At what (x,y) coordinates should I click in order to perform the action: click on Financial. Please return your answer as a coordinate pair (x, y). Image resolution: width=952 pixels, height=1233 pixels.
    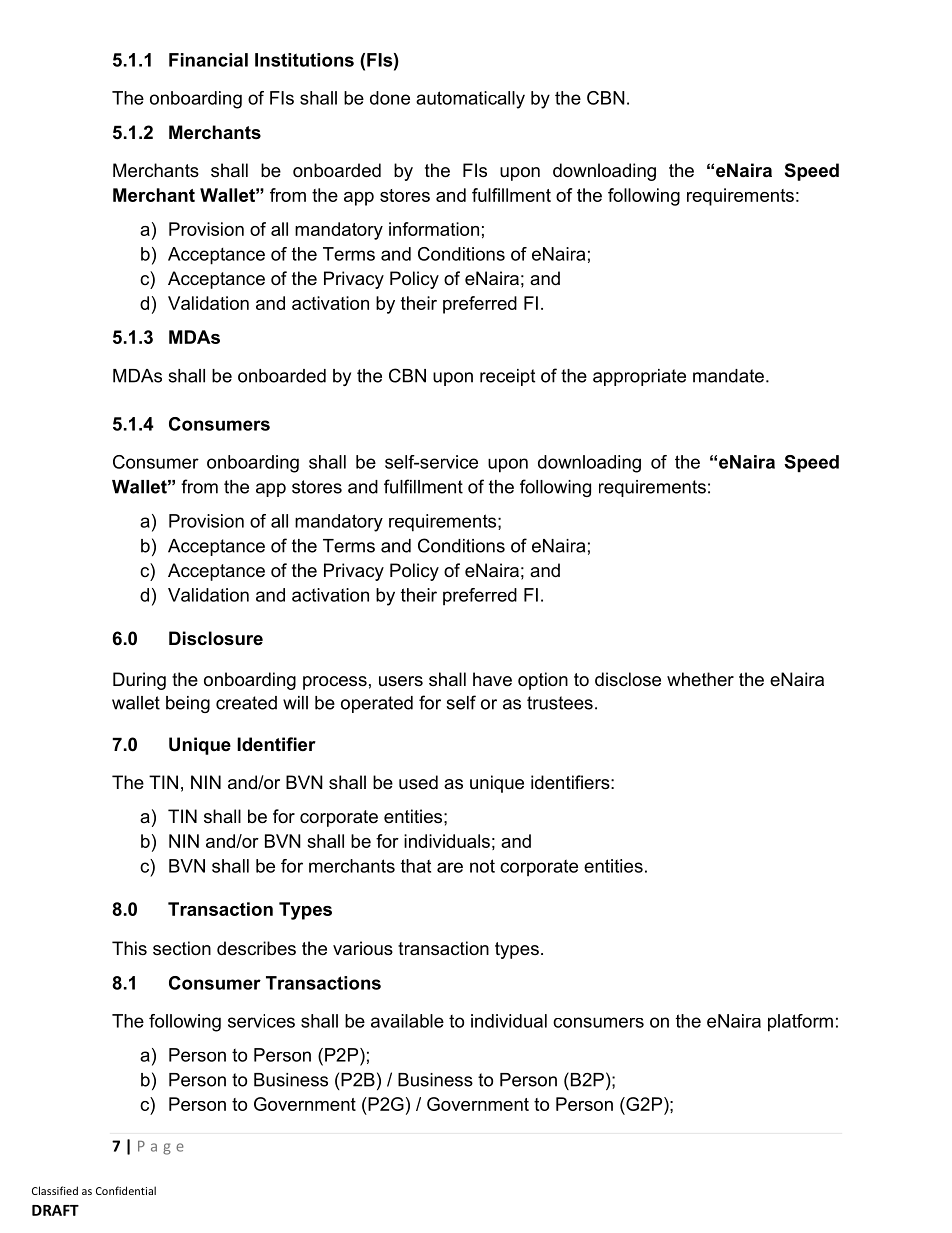
    Looking at the image, I should click on (208, 60).
